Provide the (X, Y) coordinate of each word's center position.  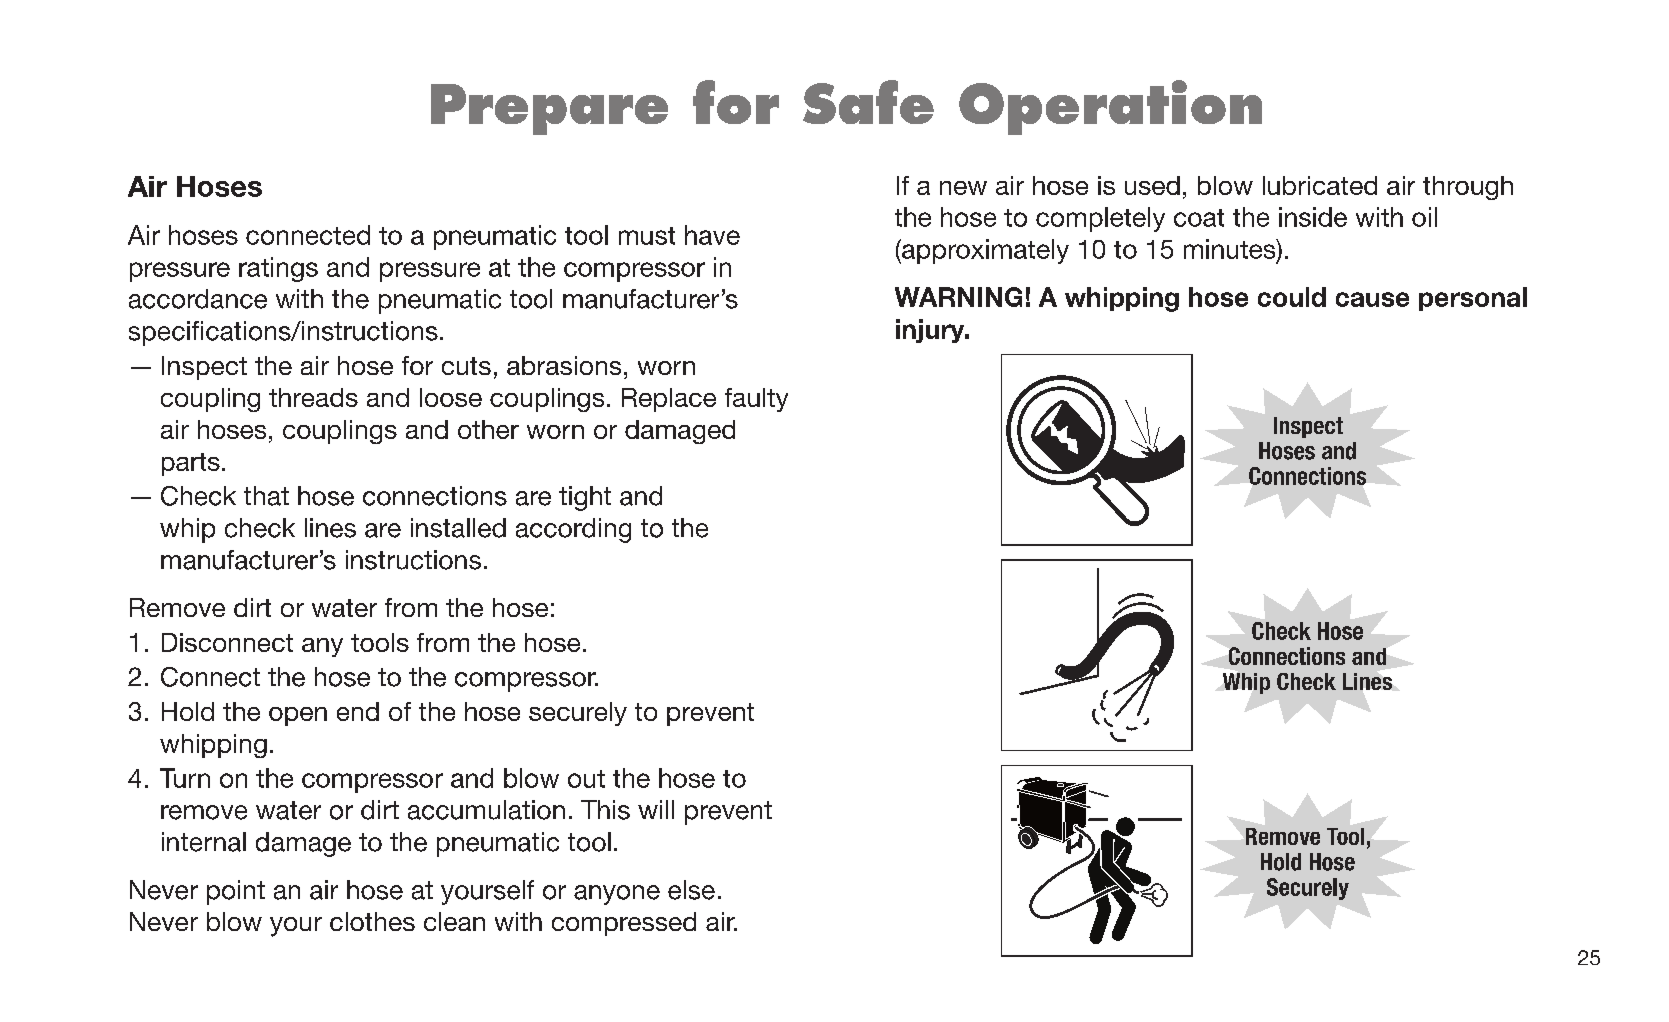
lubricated (1320, 185)
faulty (756, 400)
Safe (868, 102)
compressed (624, 924)
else (691, 890)
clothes (372, 921)
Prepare (549, 109)
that (266, 496)
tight (585, 498)
